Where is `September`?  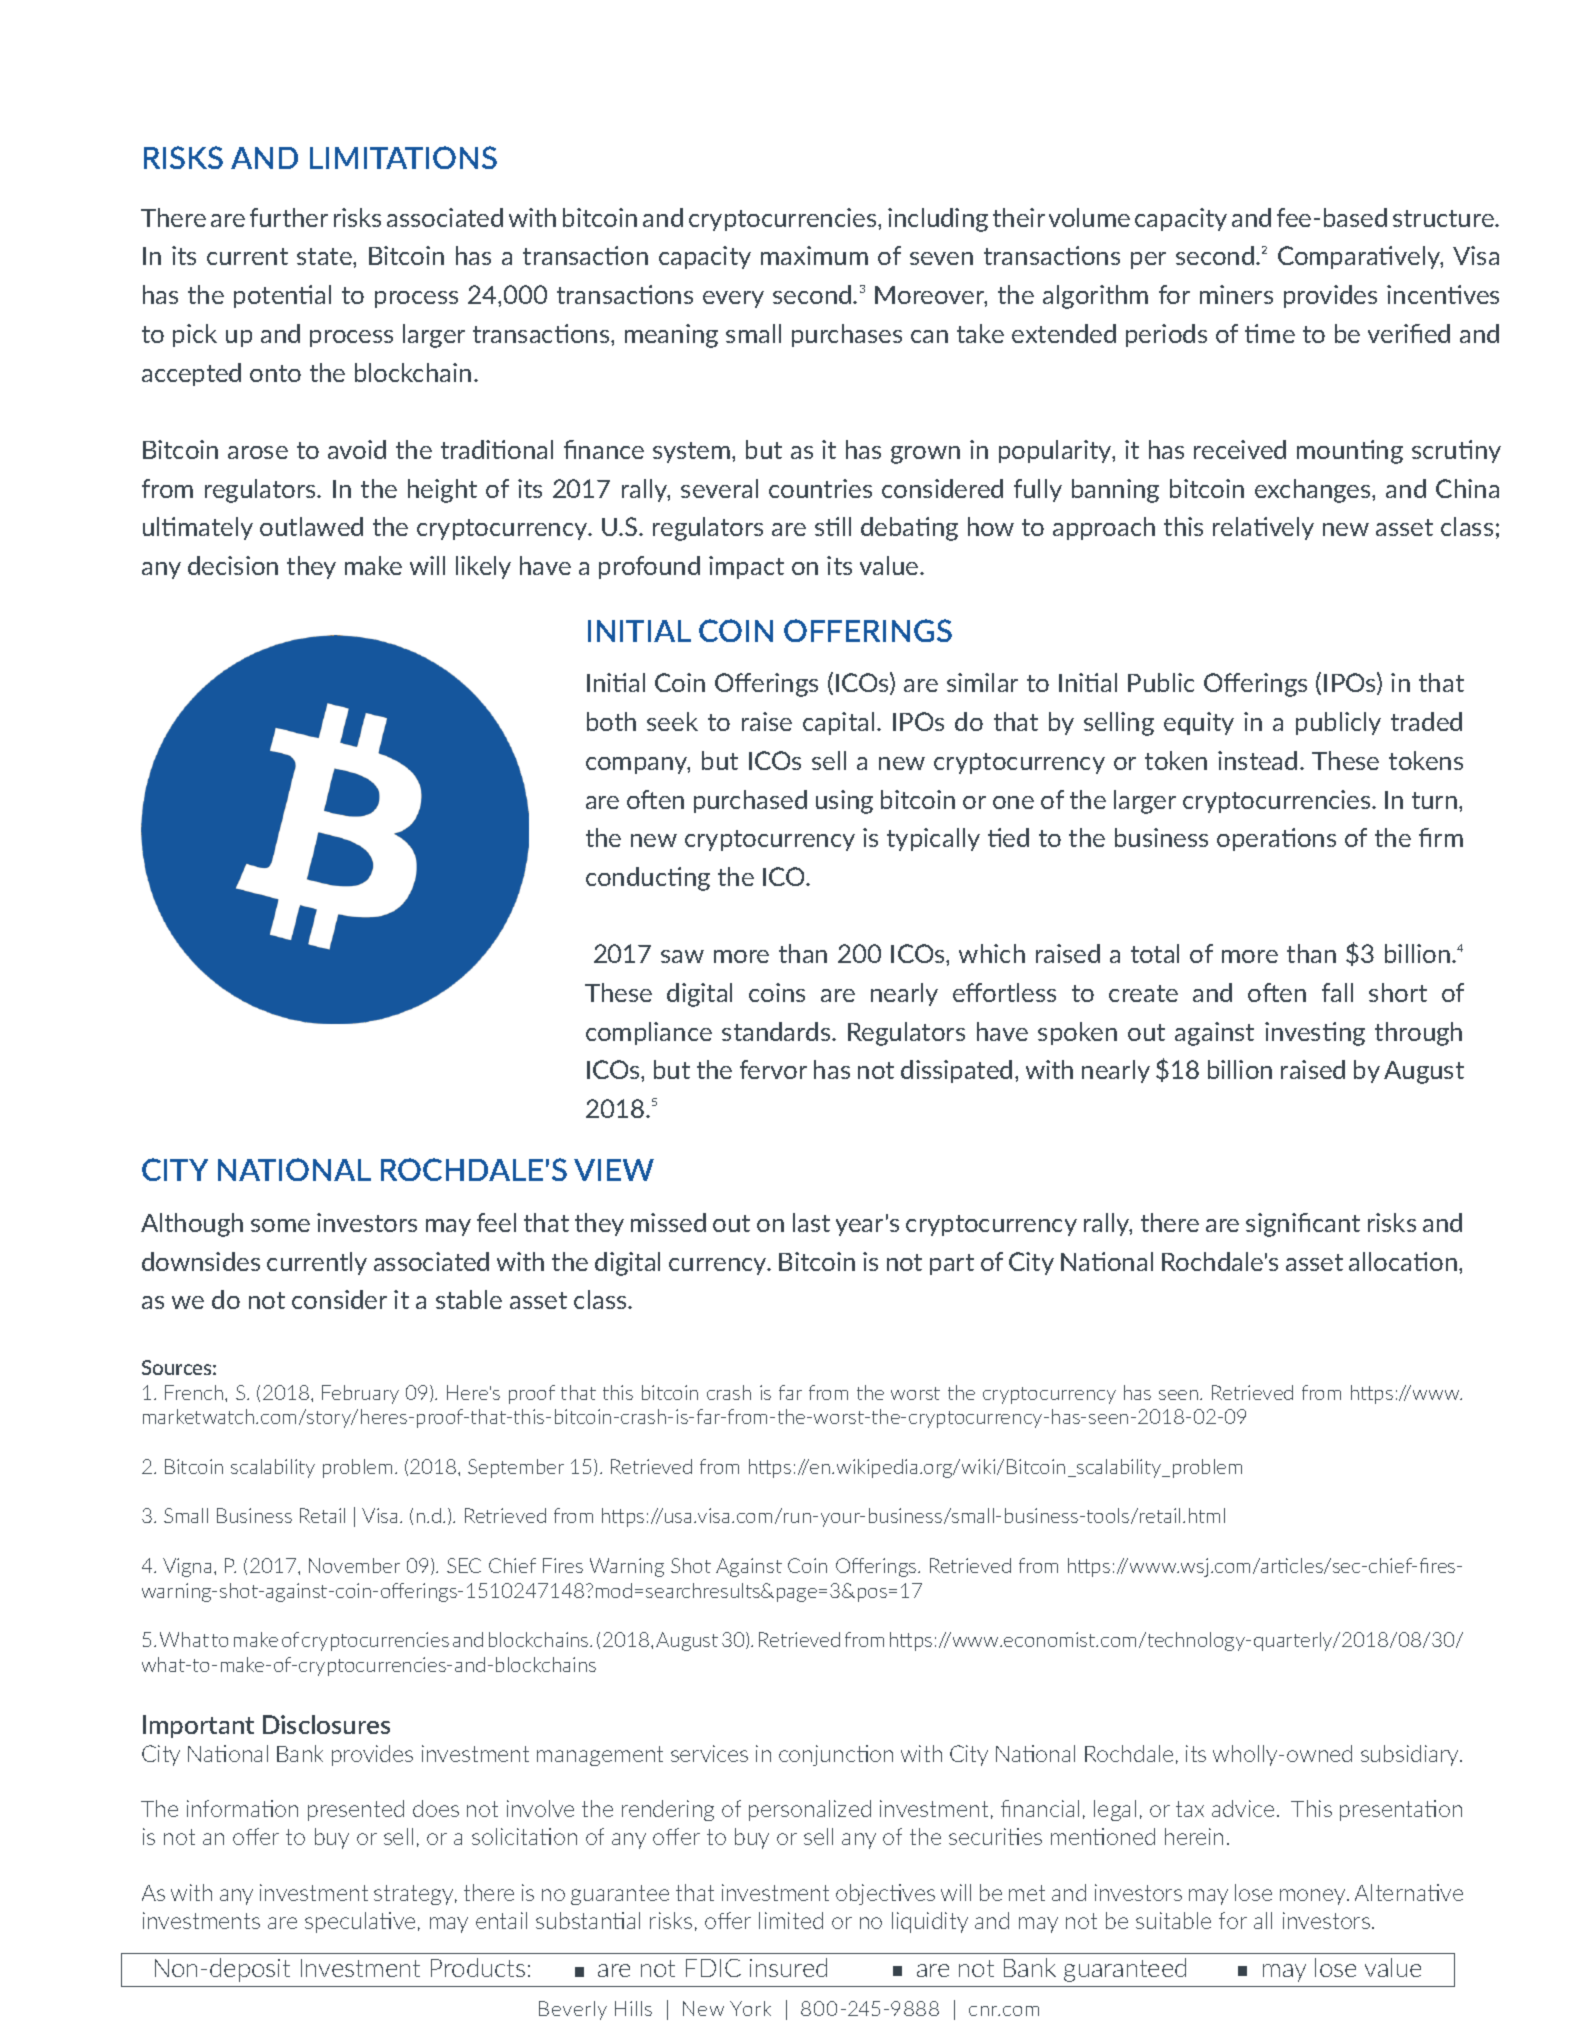
September is located at coordinates (516, 1468).
